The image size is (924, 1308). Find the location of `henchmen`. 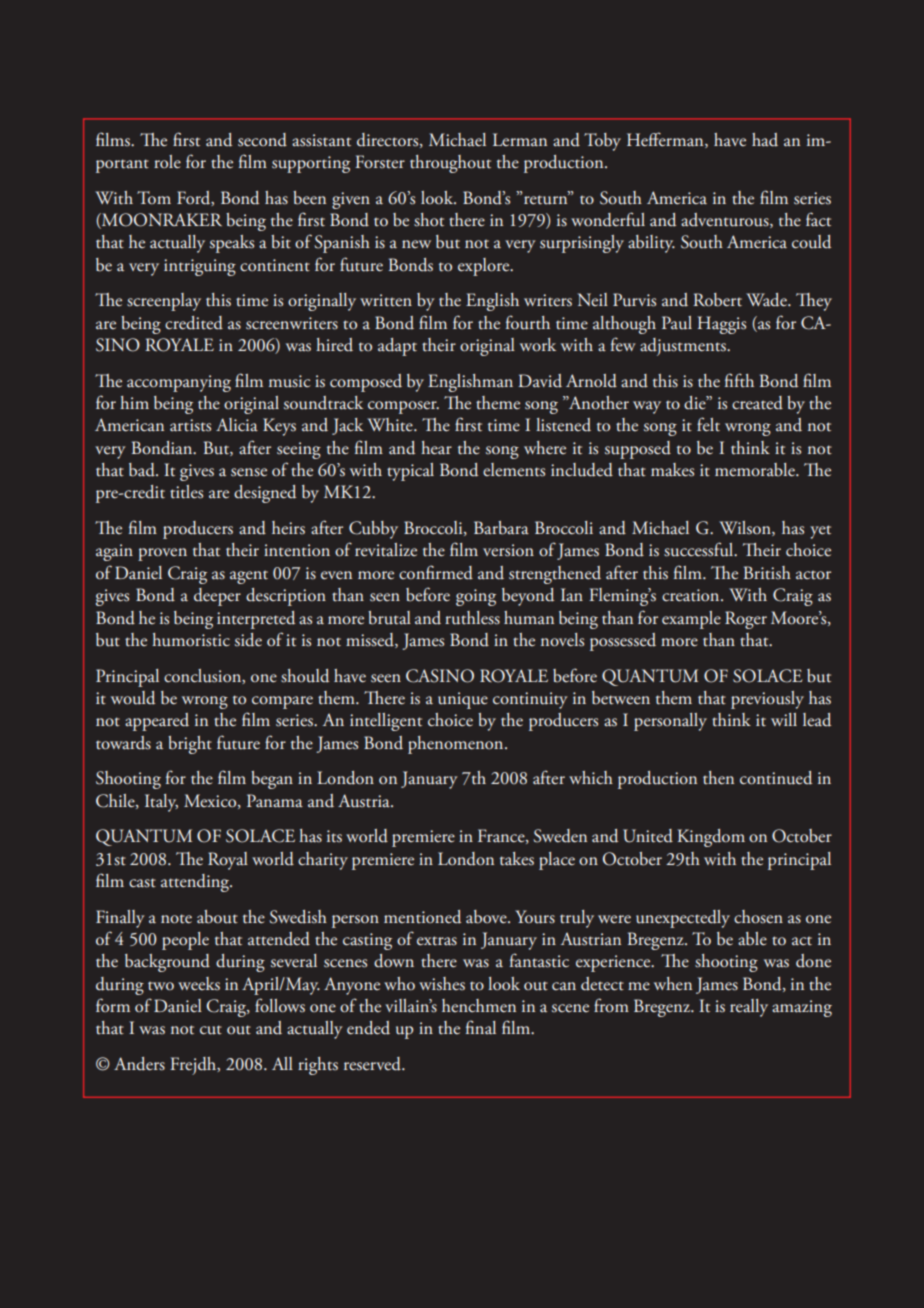

henchmen is located at coordinates (479, 1006).
